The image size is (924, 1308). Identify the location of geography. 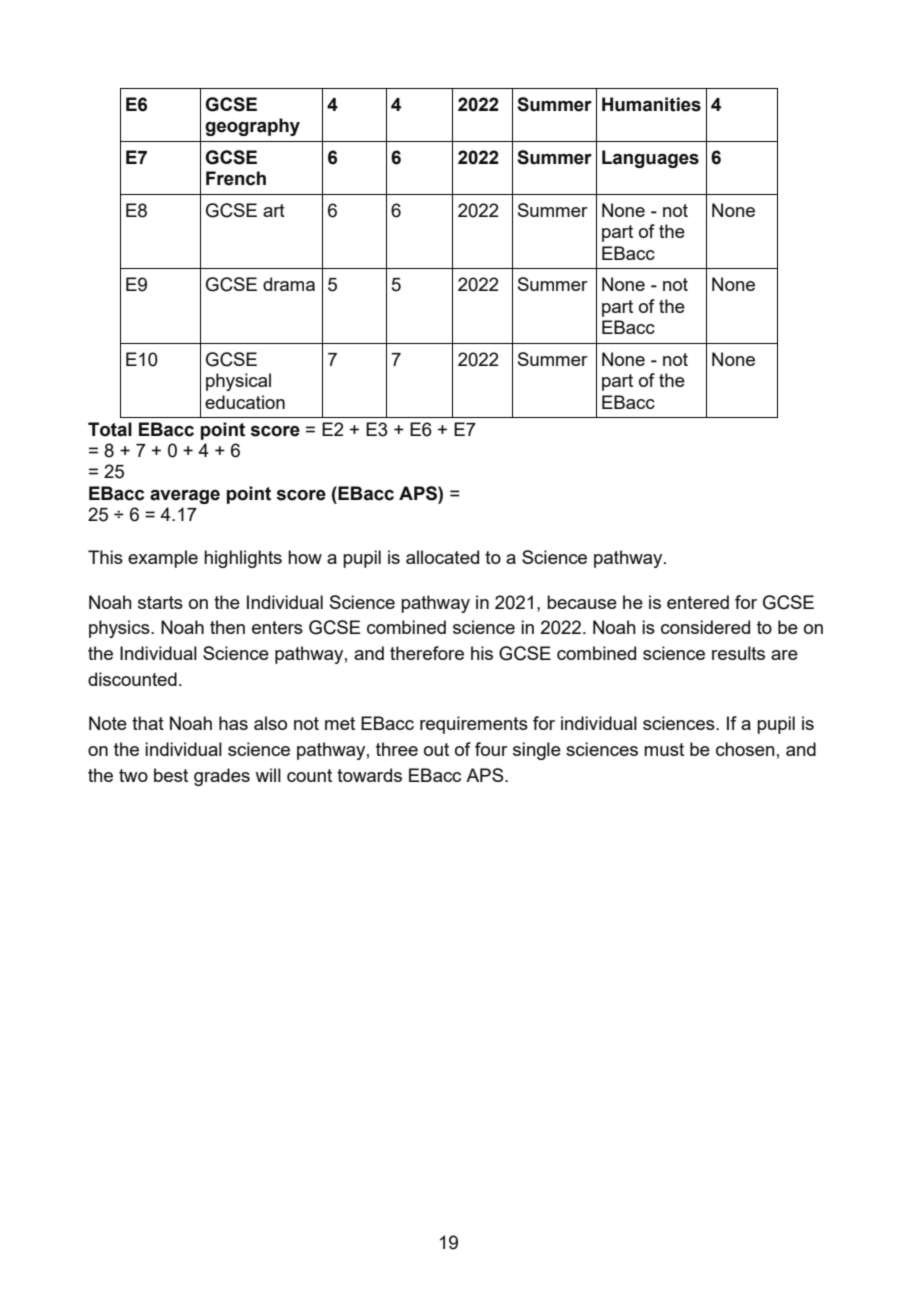
(252, 127).
